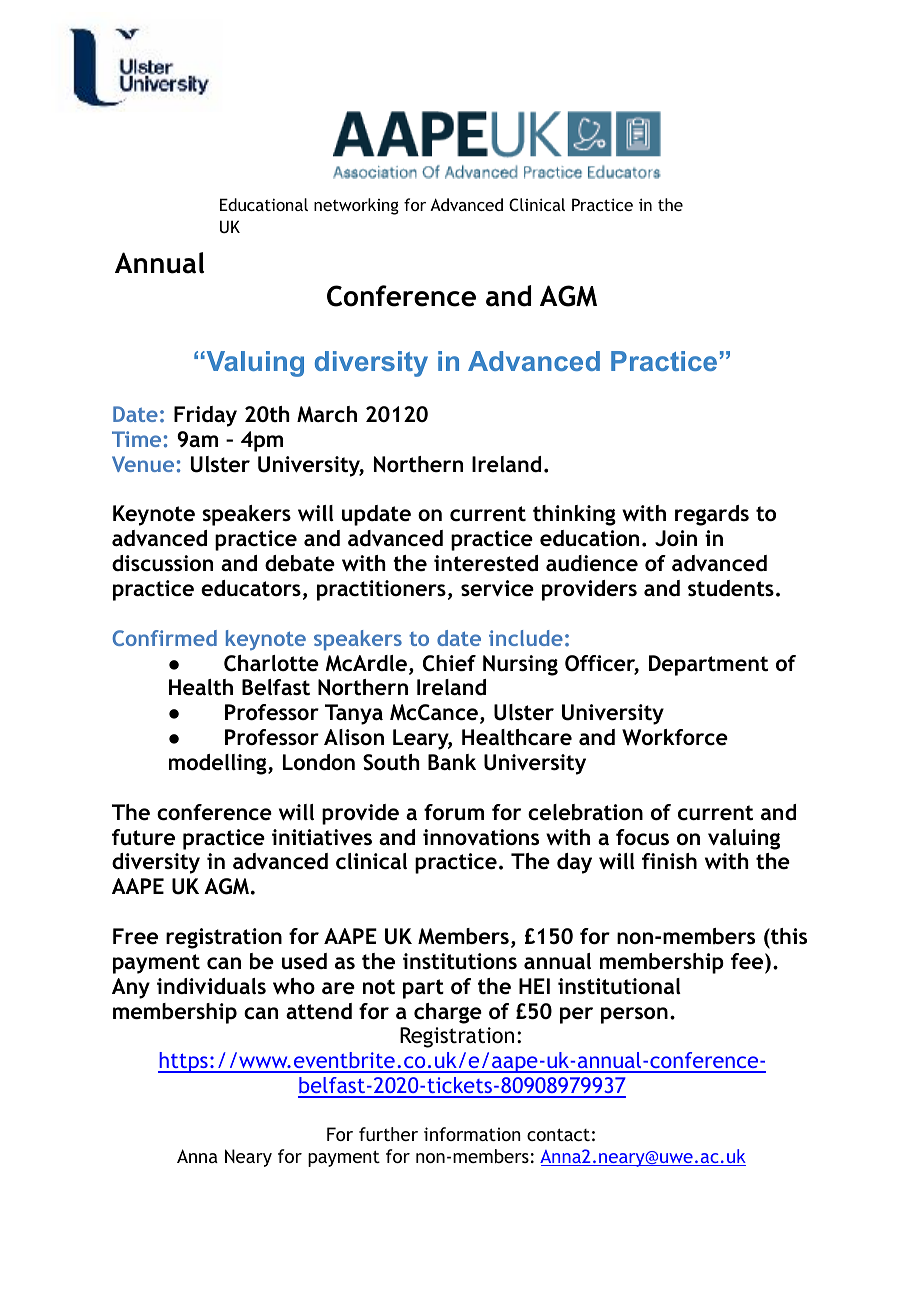 The image size is (924, 1308). What do you see at coordinates (472, 1134) in the screenshot?
I see `information` at bounding box center [472, 1134].
